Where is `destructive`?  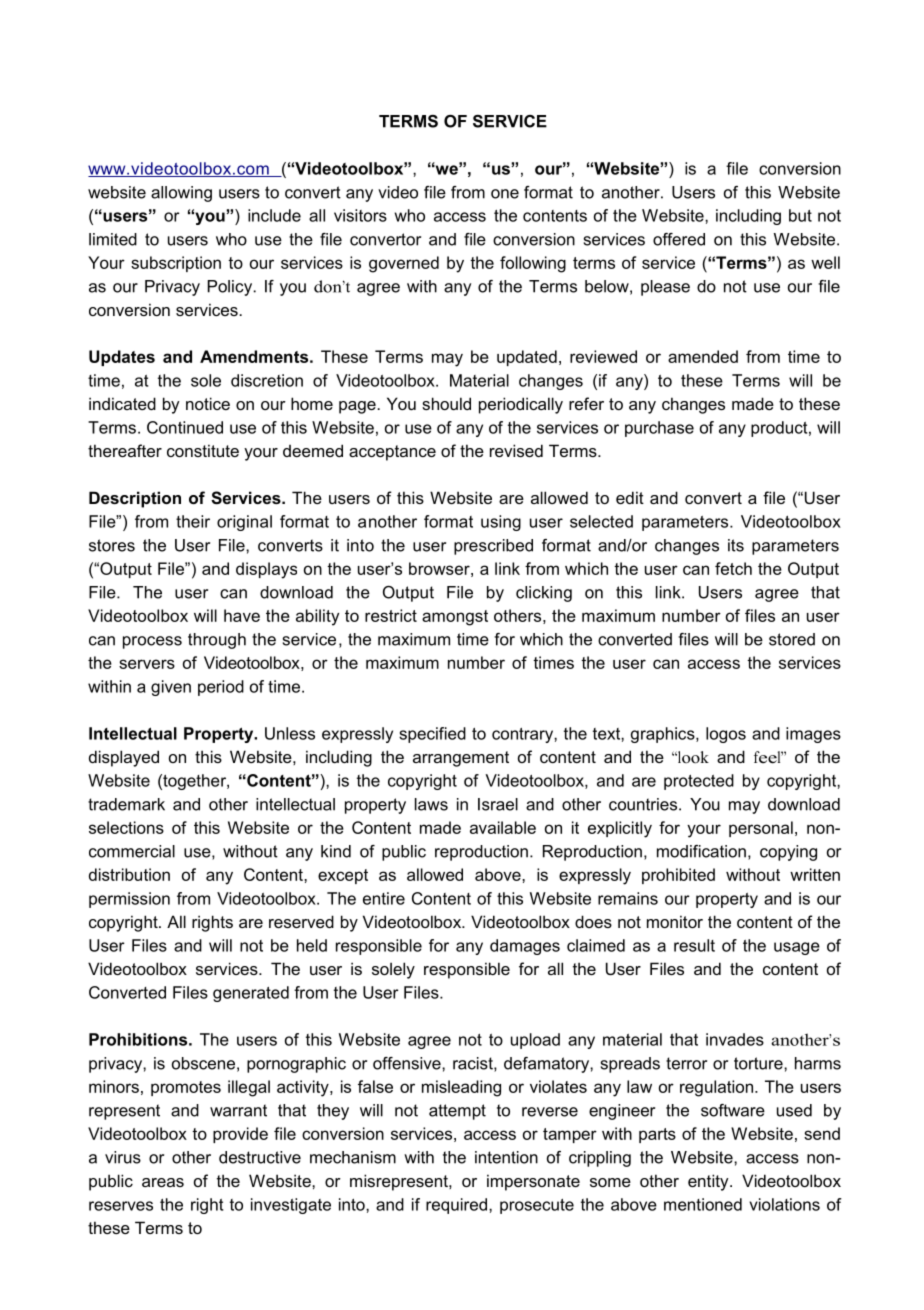 destructive is located at coordinates (260, 1157).
